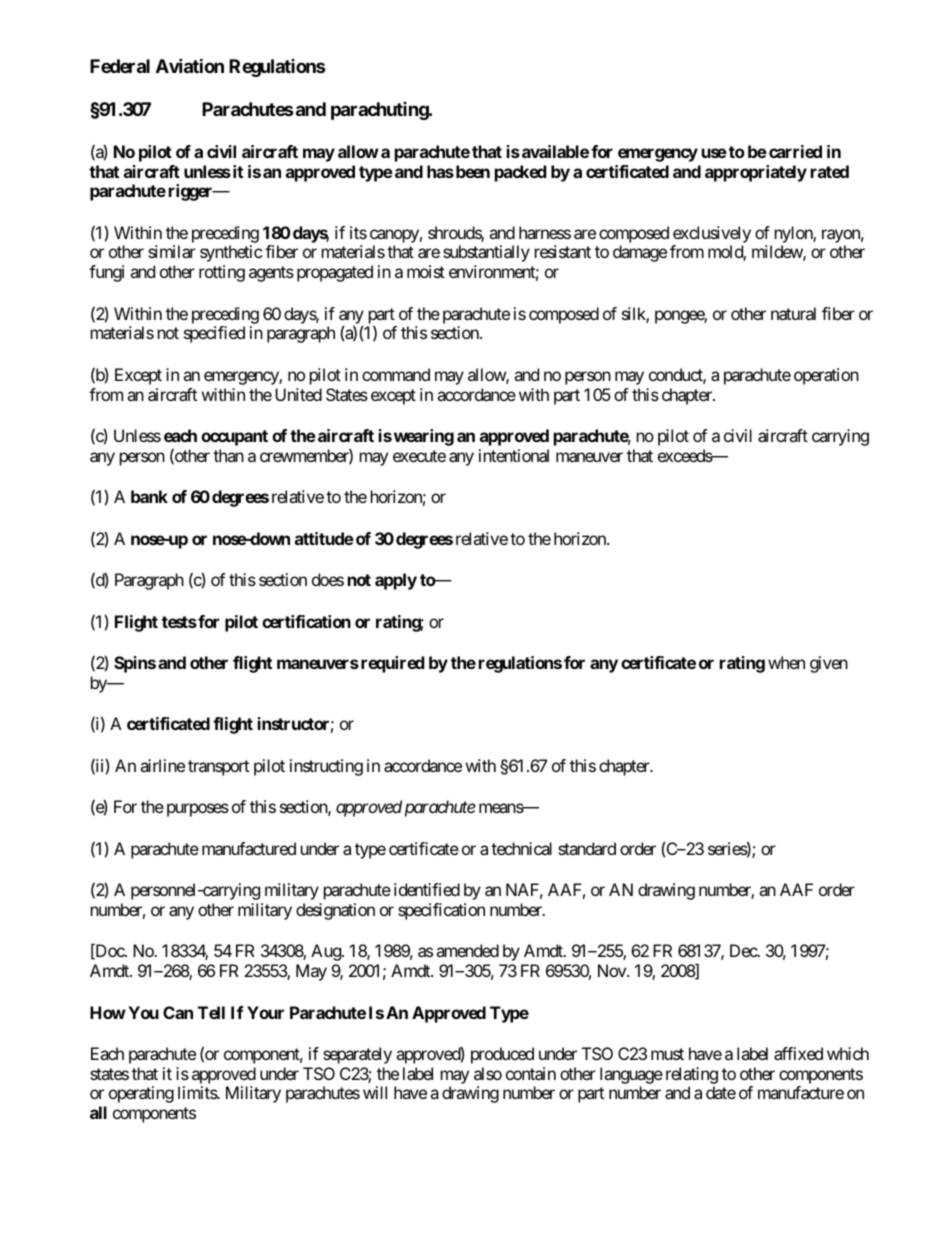 This screenshot has width=952, height=1233. Describe the element at coordinates (521, 848) in the screenshot. I see `technical` at that location.
